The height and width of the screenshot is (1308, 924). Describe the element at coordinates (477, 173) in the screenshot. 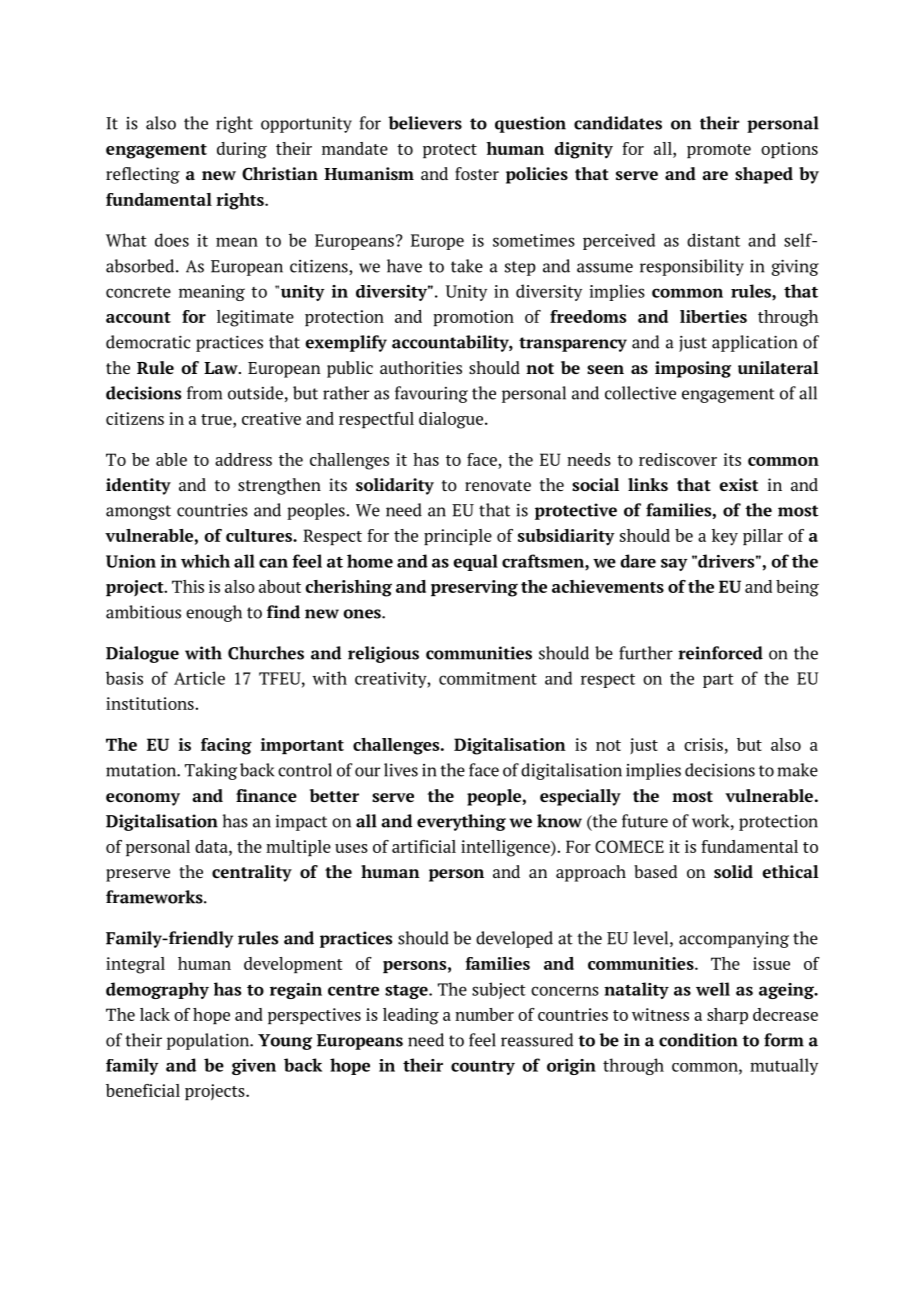

I see `foster` at that location.
